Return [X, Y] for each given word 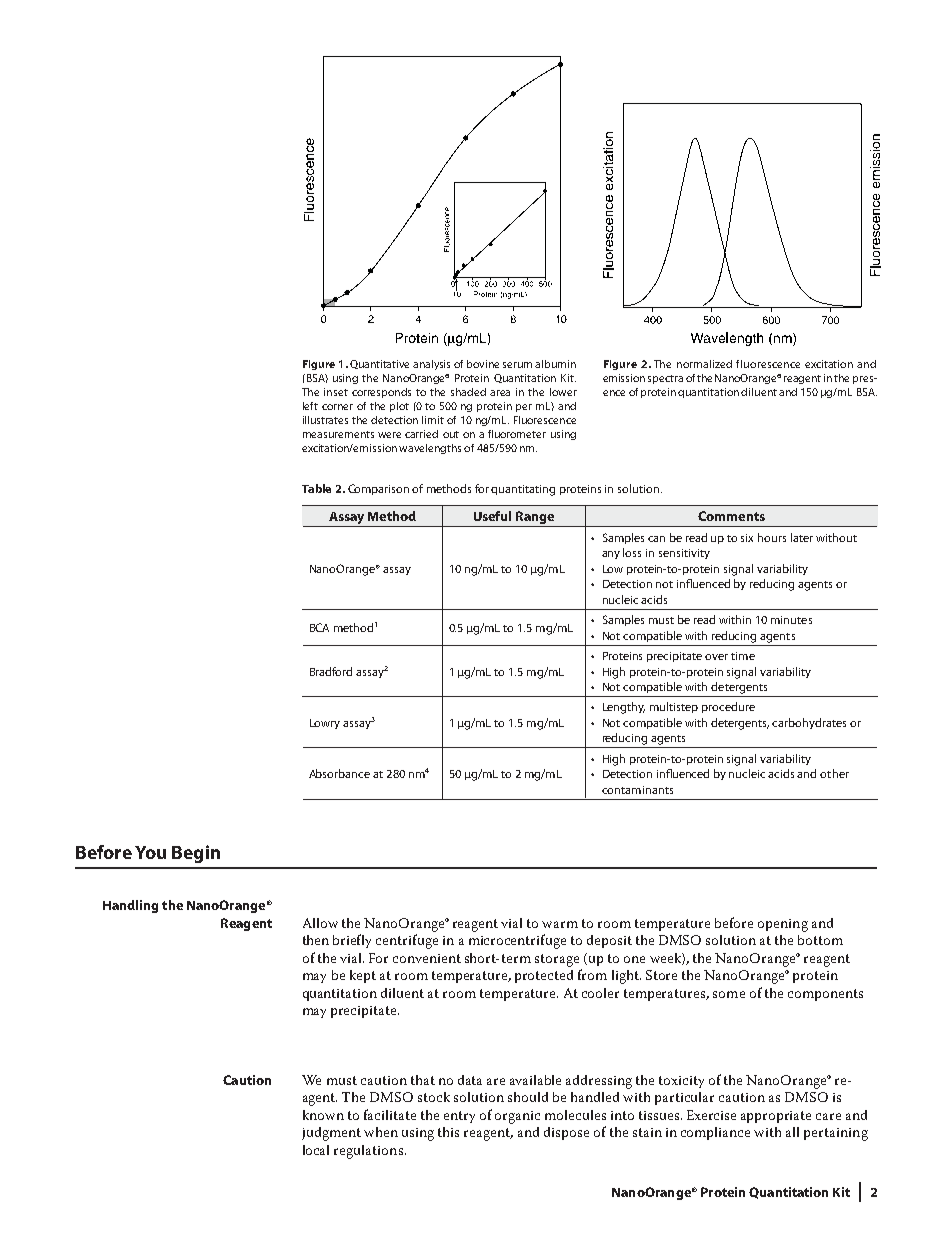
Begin [196, 854]
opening [783, 925]
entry [459, 1117]
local [316, 1150]
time [743, 656]
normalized [704, 364]
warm [560, 924]
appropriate [776, 1117]
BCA [319, 627]
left [310, 406]
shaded [468, 392]
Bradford [331, 671]
